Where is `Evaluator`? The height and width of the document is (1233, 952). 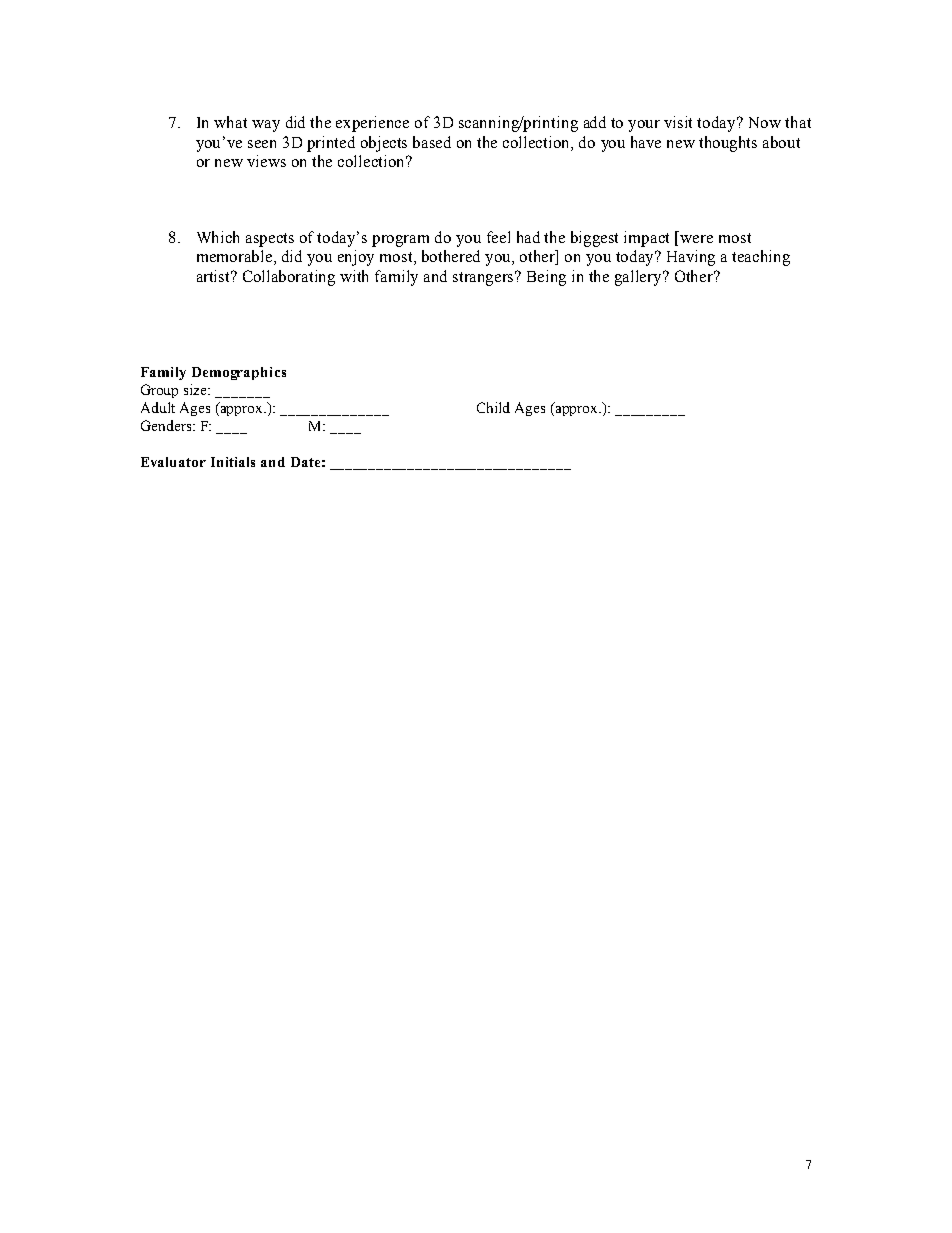 Evaluator is located at coordinates (173, 462).
